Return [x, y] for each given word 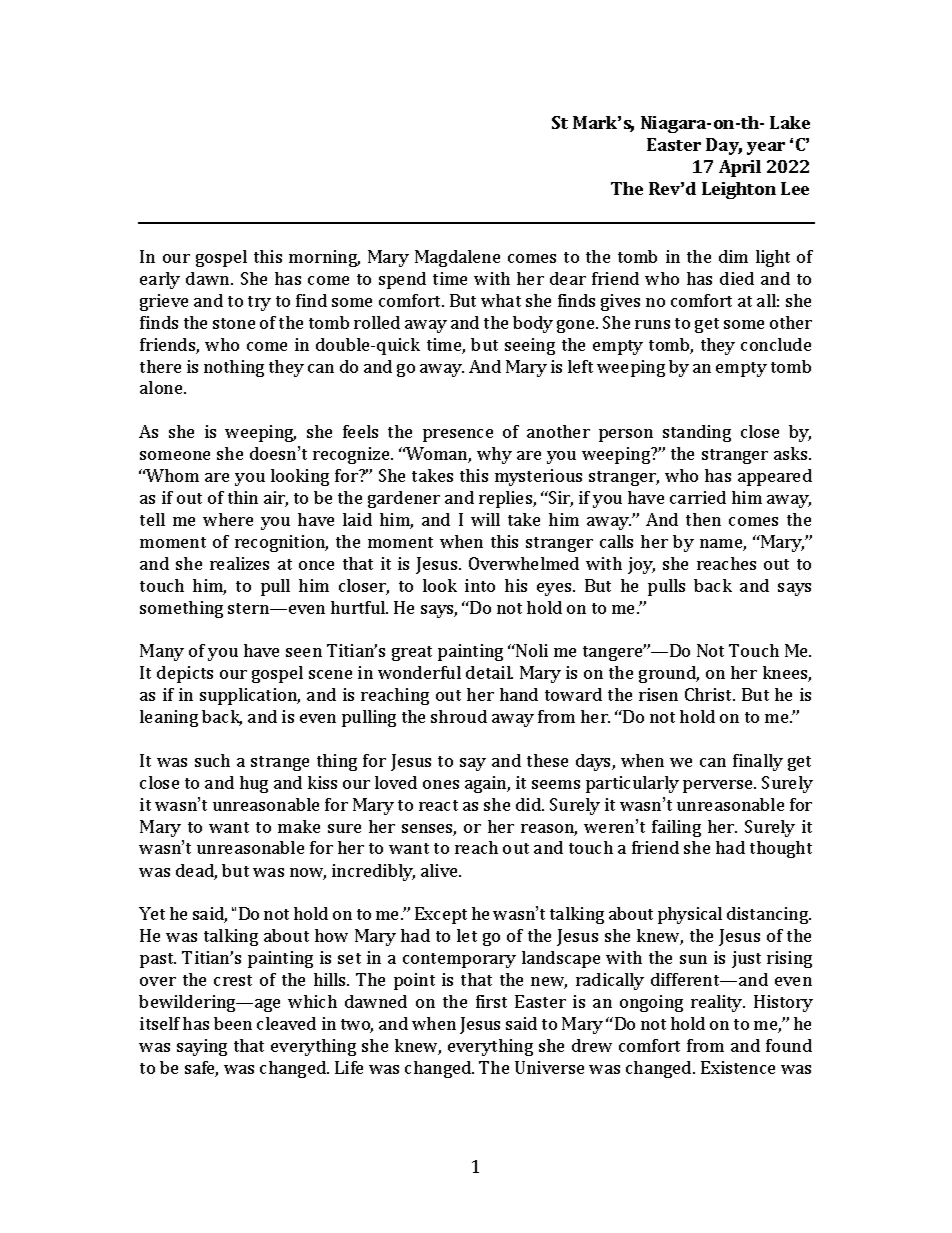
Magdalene [457, 258]
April [740, 168]
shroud [459, 716]
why [494, 455]
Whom [172, 475]
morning [324, 258]
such [212, 760]
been [233, 1023]
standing [697, 433]
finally [758, 762]
